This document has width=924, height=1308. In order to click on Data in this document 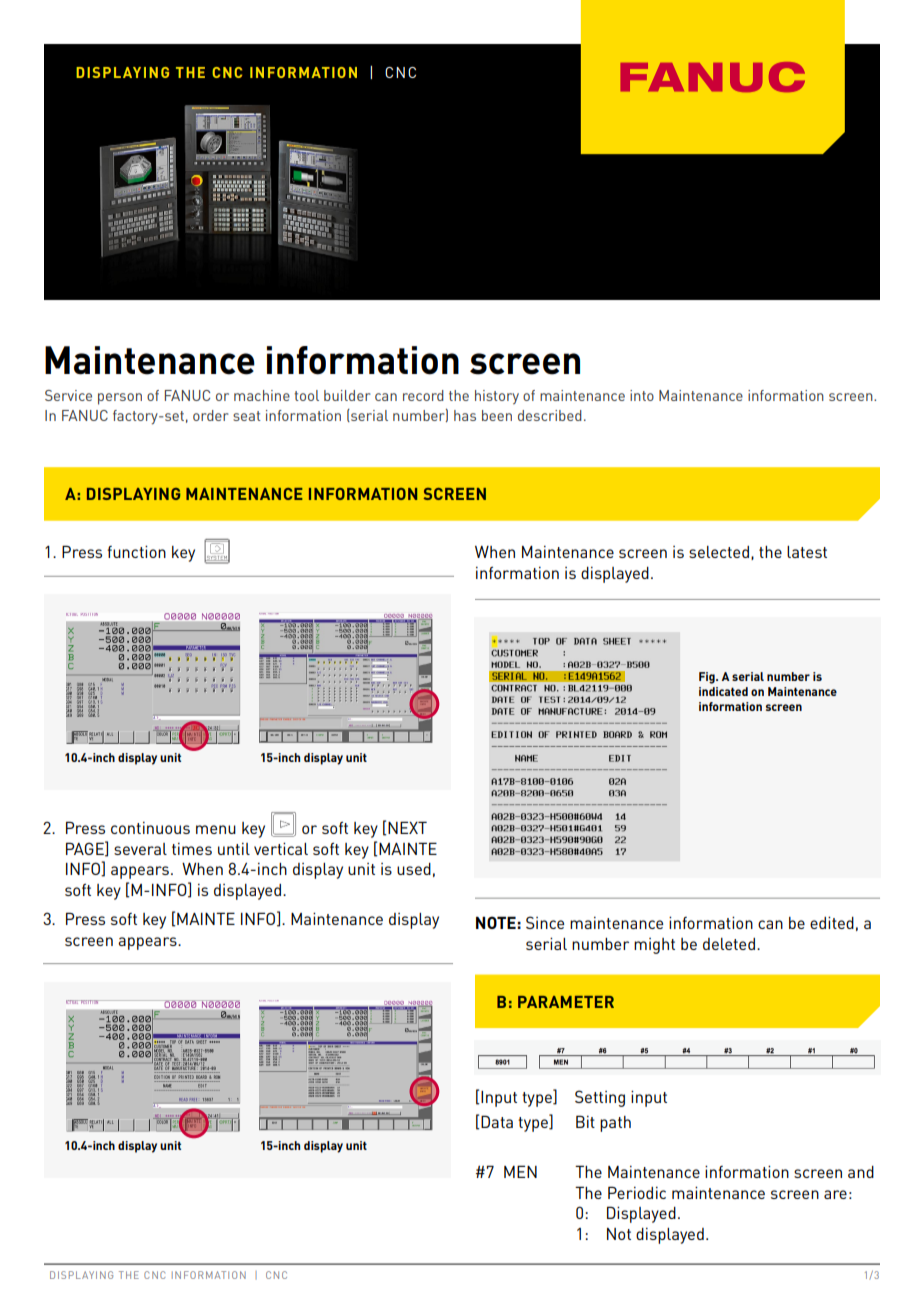, I will do `click(497, 1121)`.
